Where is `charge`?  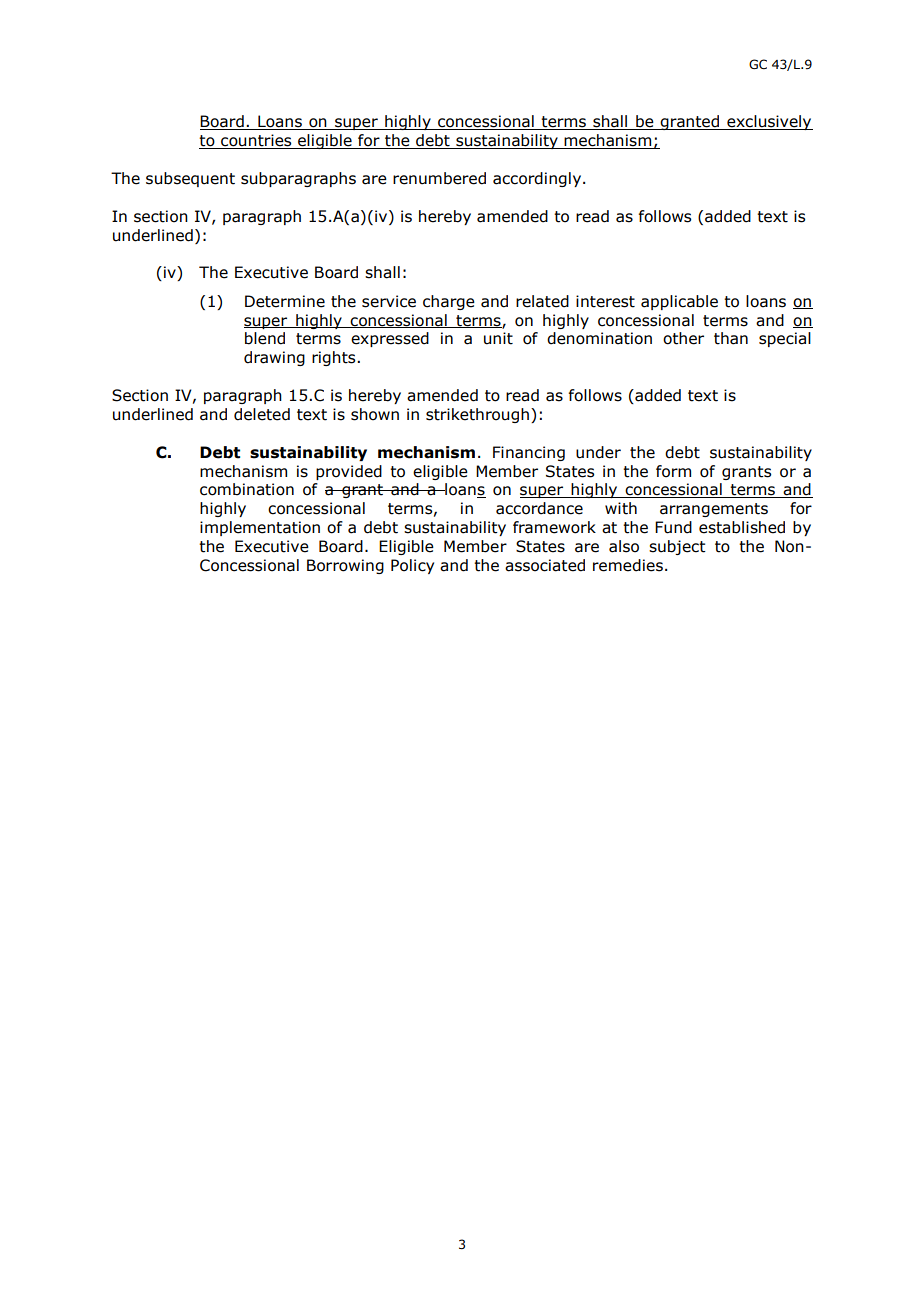
charge is located at coordinates (449, 302).
